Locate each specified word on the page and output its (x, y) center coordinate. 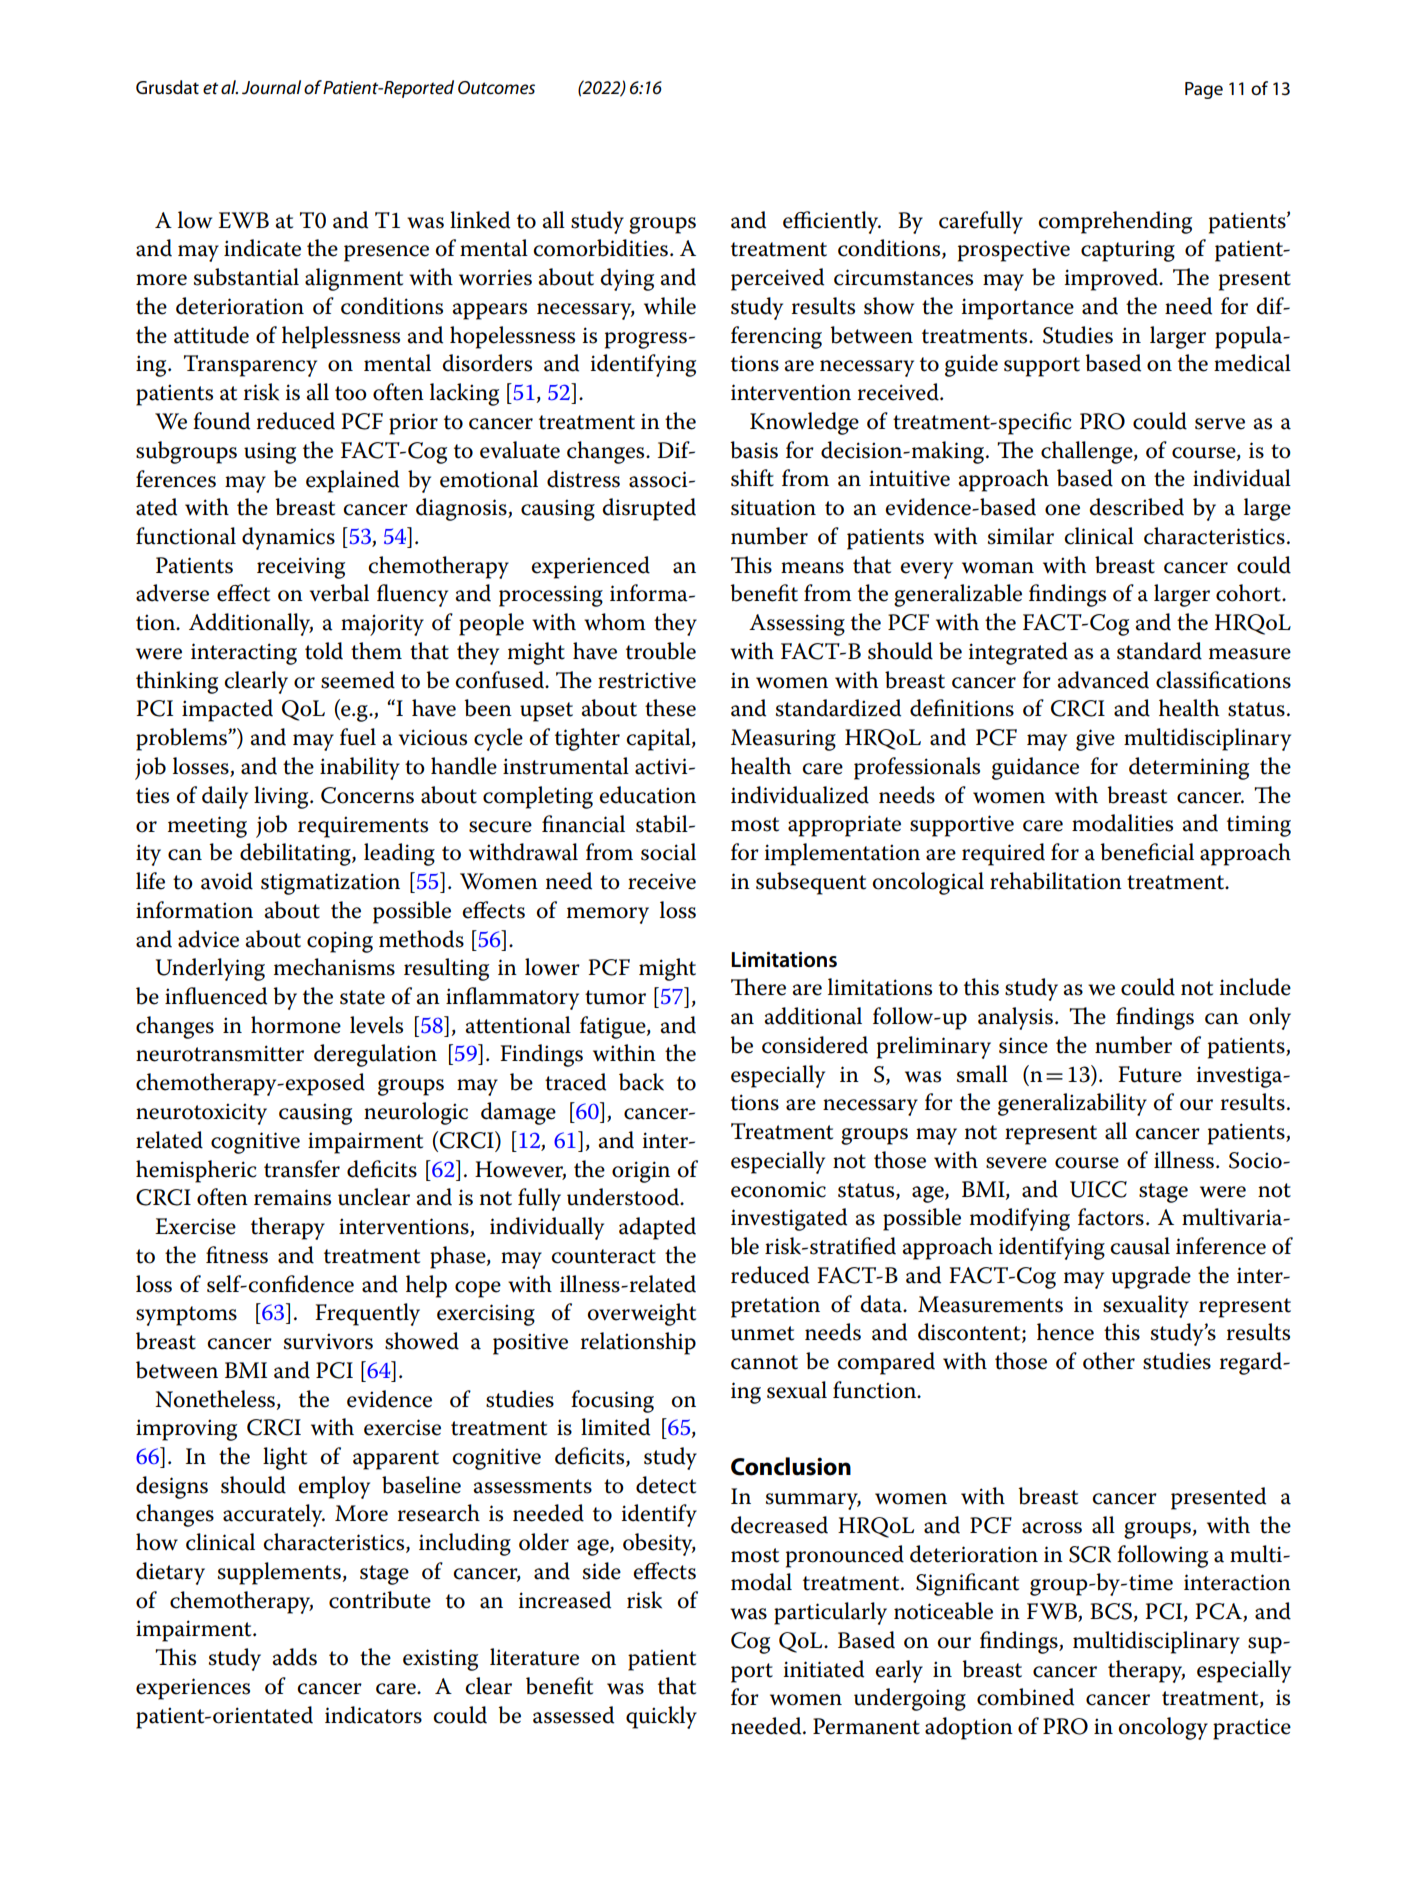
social (668, 852)
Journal (271, 87)
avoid (227, 881)
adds (294, 1657)
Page (1204, 90)
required (1003, 854)
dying (627, 279)
